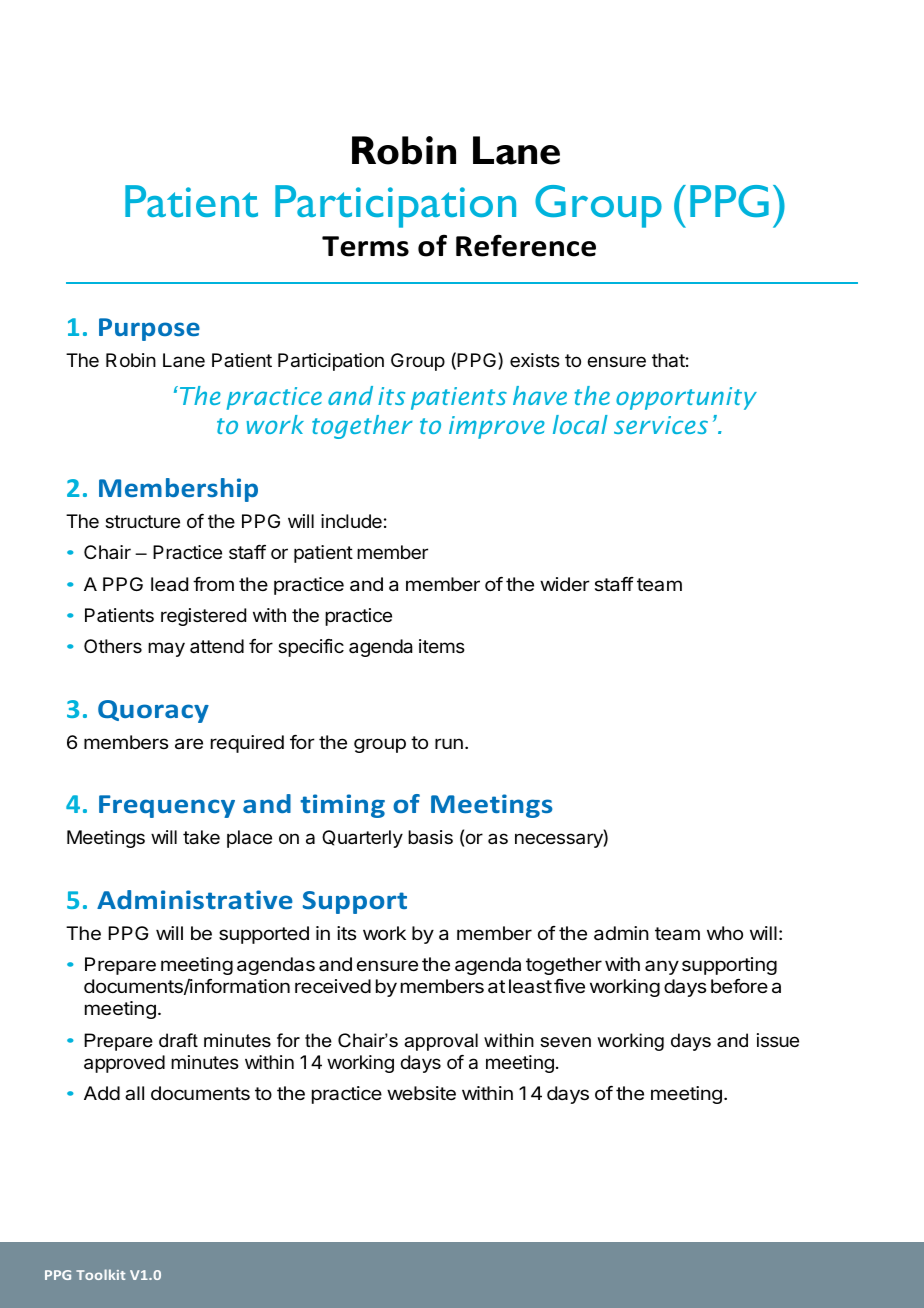 The width and height of the screenshot is (924, 1308). What do you see at coordinates (351, 521) in the screenshot?
I see `include` at bounding box center [351, 521].
